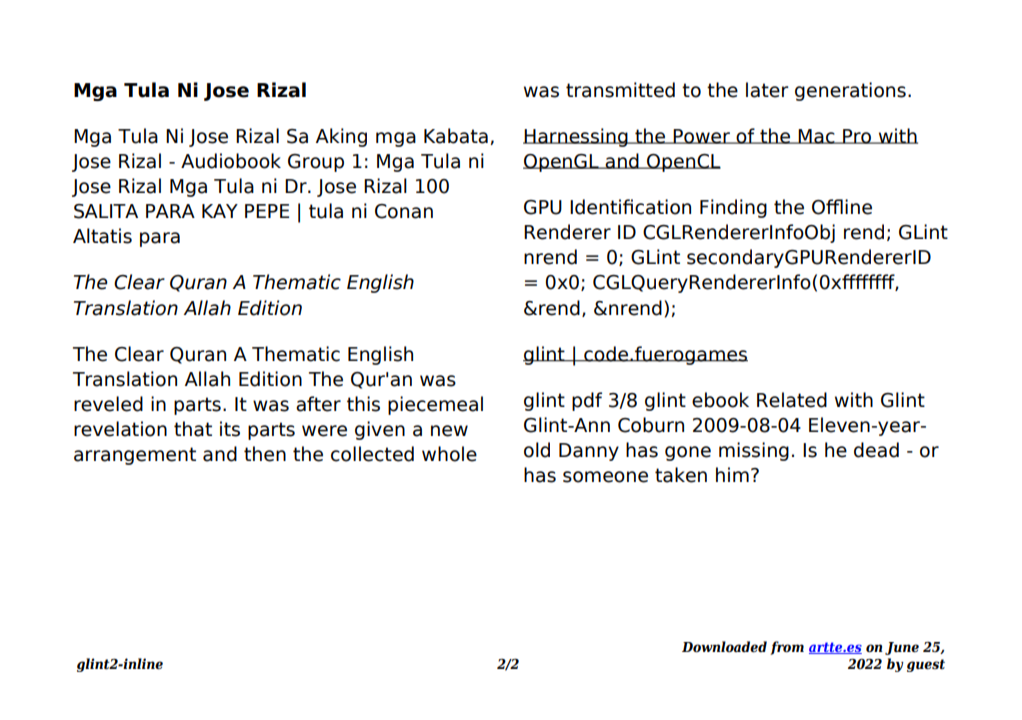 This image has width=1022, height=720. I want to click on Finding, so click(733, 208).
